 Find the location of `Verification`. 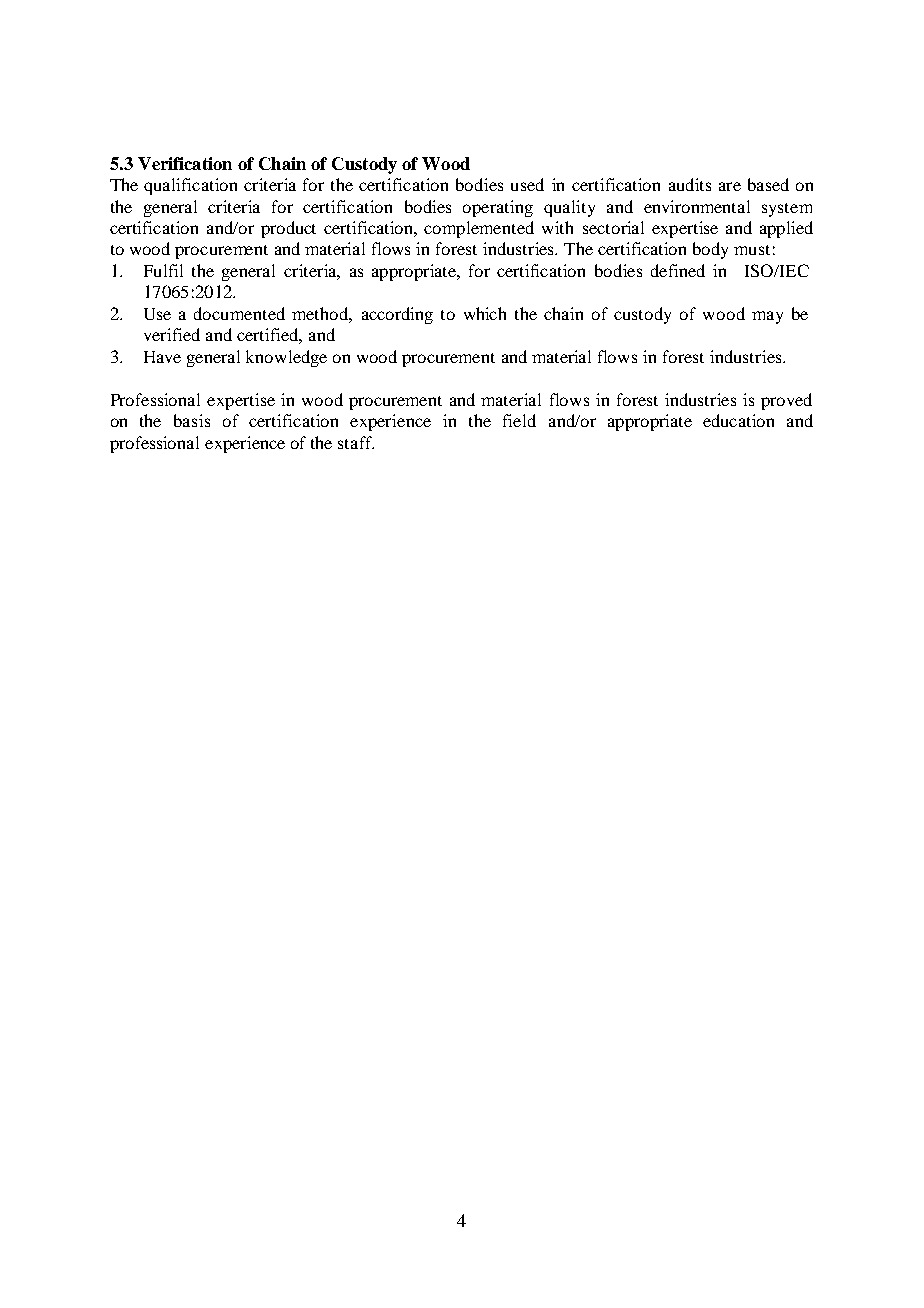

Verification is located at coordinates (185, 163).
